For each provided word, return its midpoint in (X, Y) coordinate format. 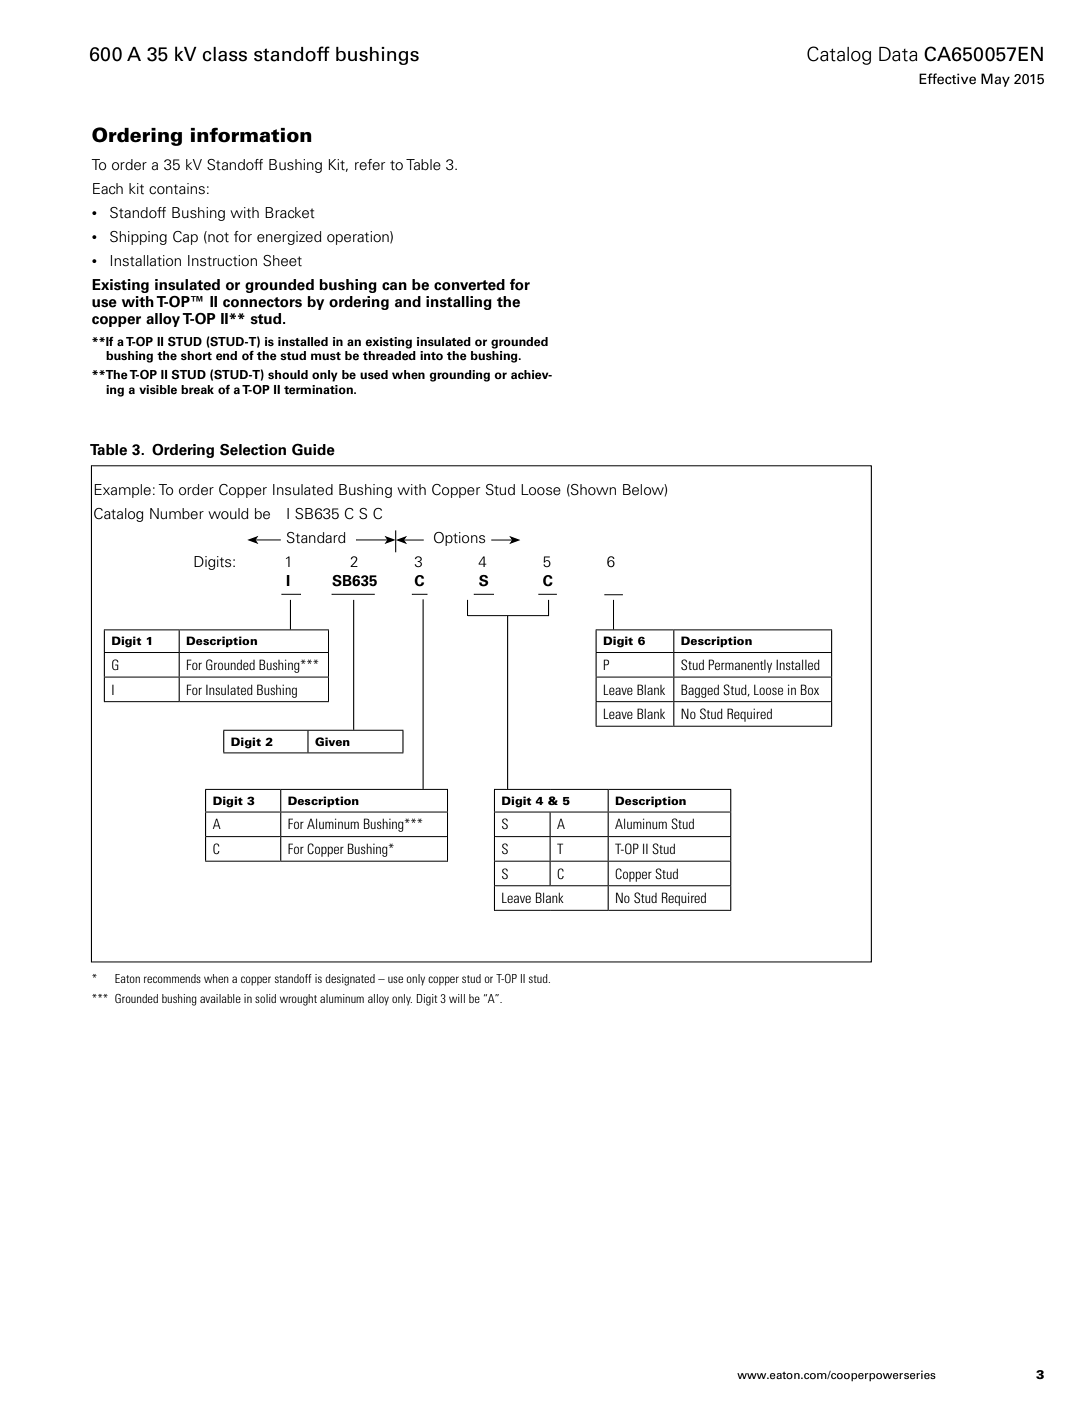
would (228, 513)
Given (332, 741)
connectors (262, 302)
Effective (947, 79)
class (224, 54)
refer (370, 164)
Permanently (740, 666)
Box (810, 689)
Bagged (700, 691)
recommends (172, 978)
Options (459, 539)
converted (469, 285)
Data (898, 54)
